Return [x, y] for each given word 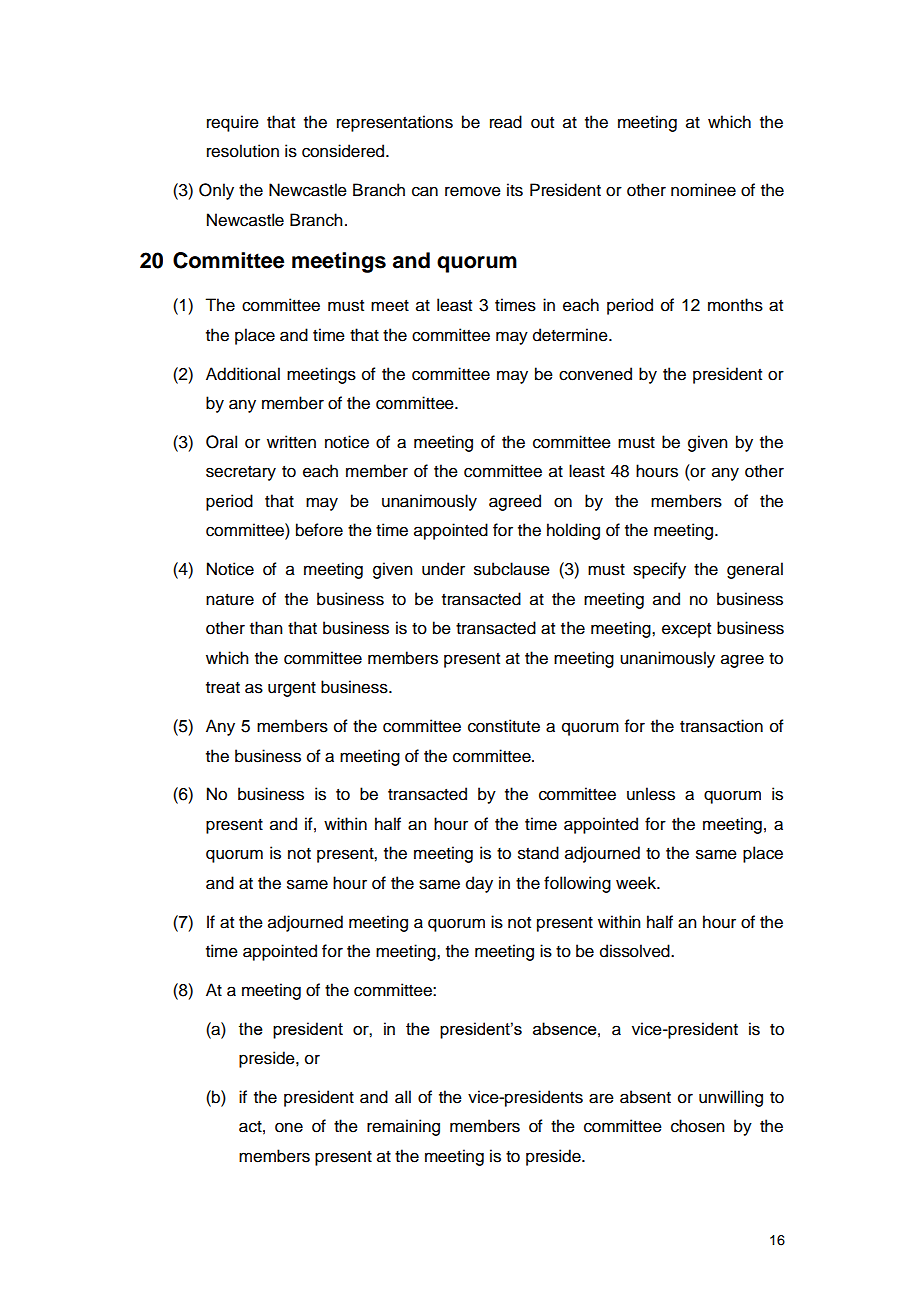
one [289, 1127]
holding [573, 531]
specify [659, 570]
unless [651, 794]
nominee [703, 190]
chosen [698, 1126]
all [403, 1097]
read [506, 122]
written [291, 442]
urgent [292, 689]
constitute [504, 726]
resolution [243, 151]
